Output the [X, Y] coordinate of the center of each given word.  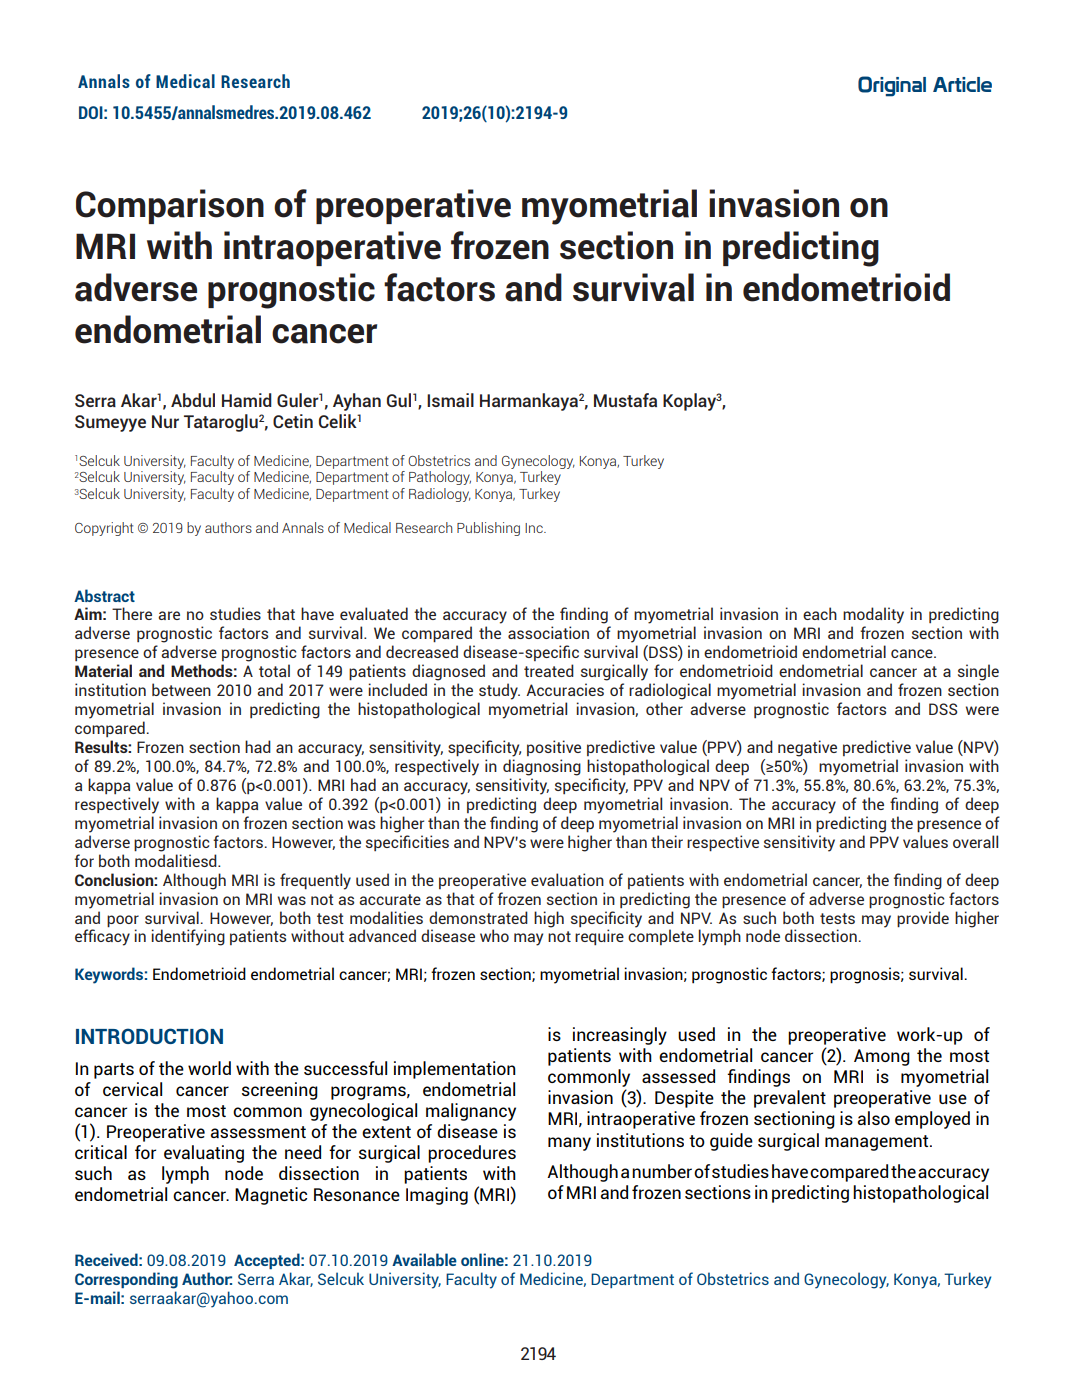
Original [892, 86]
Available [424, 1259]
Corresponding [126, 1280]
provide [923, 919]
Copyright [104, 529]
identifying [188, 937]
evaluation [567, 879]
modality [873, 615]
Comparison [170, 206]
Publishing [488, 529]
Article [962, 84]
